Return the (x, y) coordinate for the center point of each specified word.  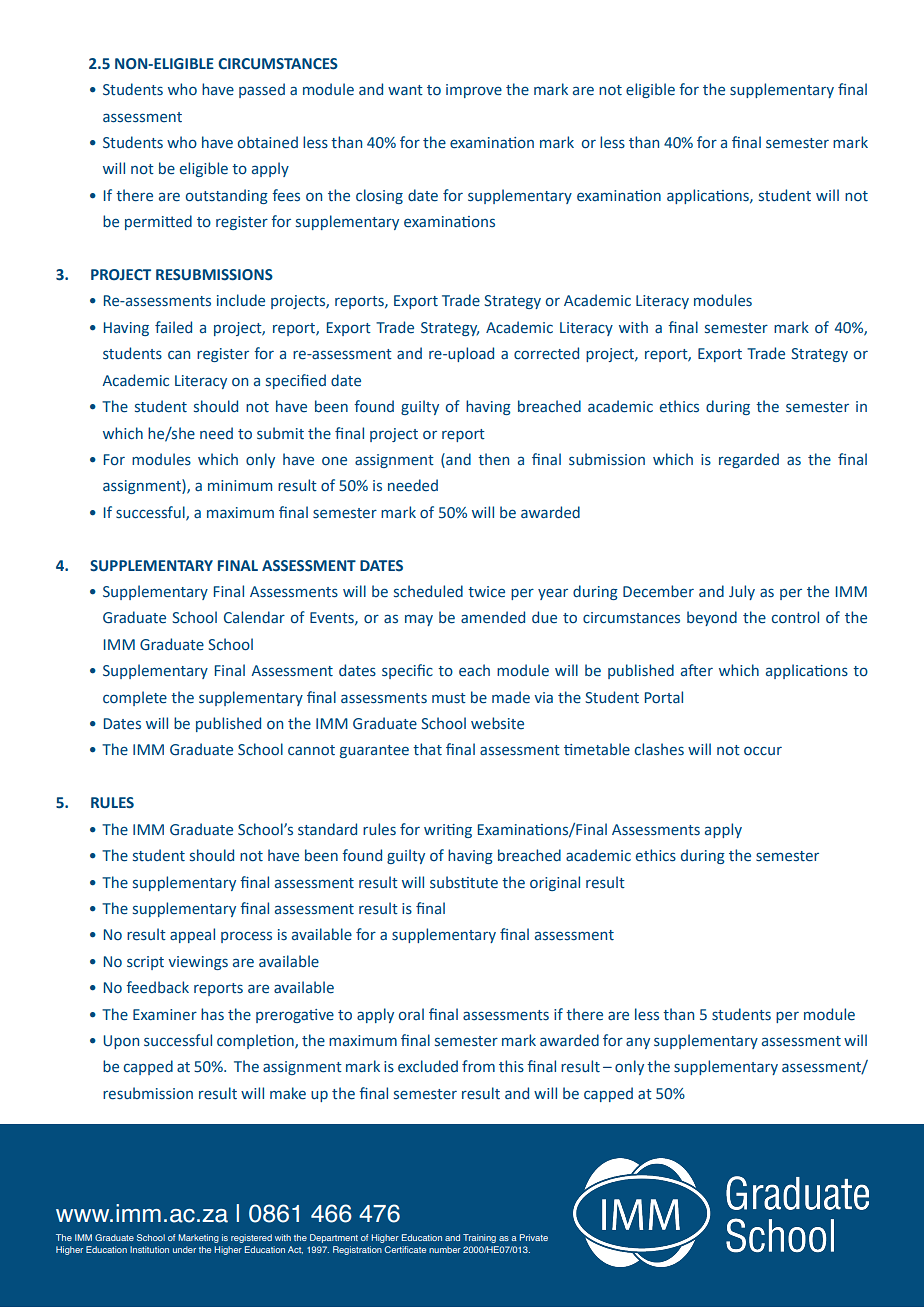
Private (534, 1237)
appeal (192, 935)
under (184, 1249)
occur (763, 751)
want (405, 90)
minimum (240, 485)
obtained (268, 142)
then (493, 459)
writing (448, 831)
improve (474, 91)
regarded (749, 460)
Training (479, 1238)
